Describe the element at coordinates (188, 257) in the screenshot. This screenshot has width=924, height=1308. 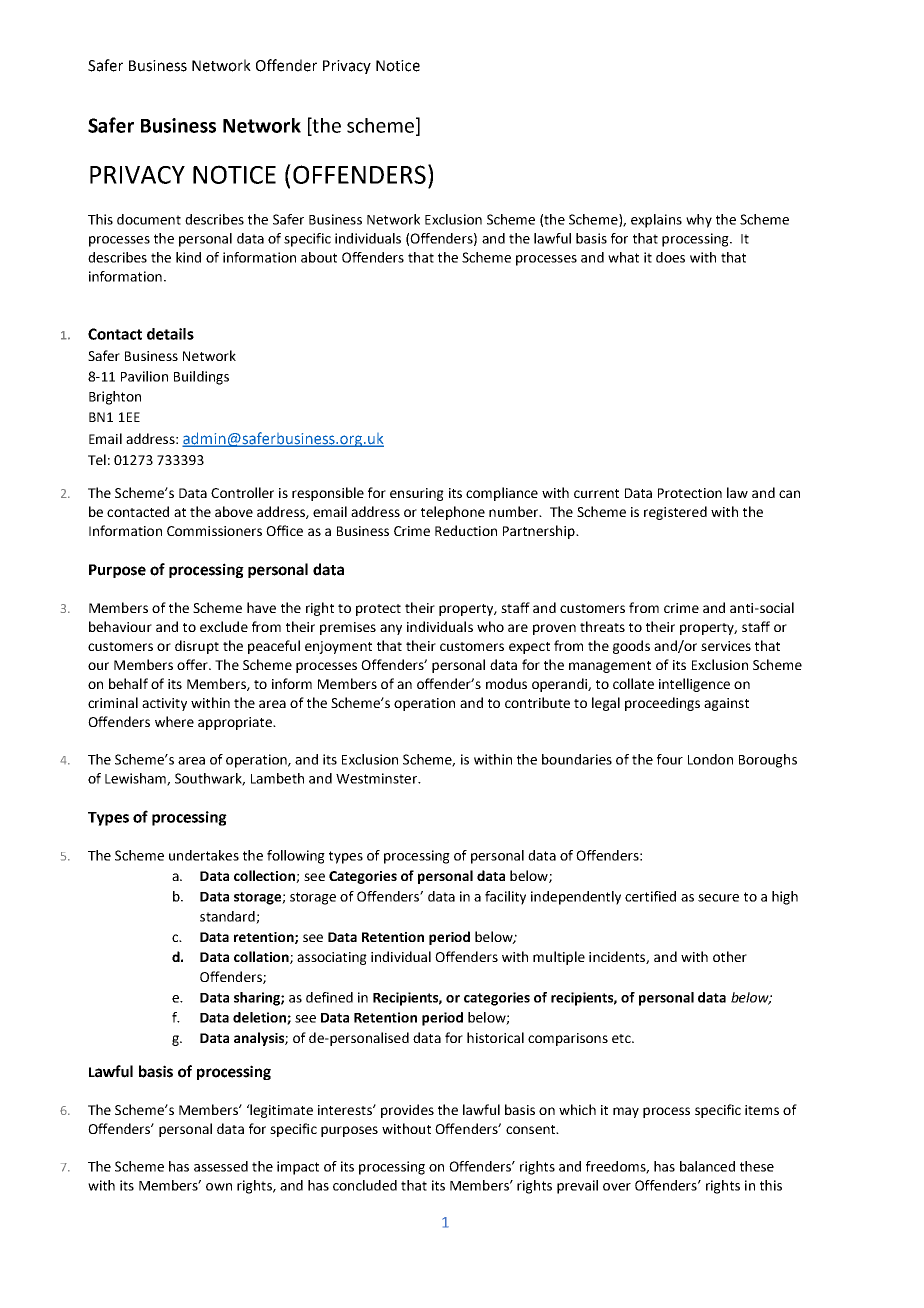
I see `kind` at that location.
